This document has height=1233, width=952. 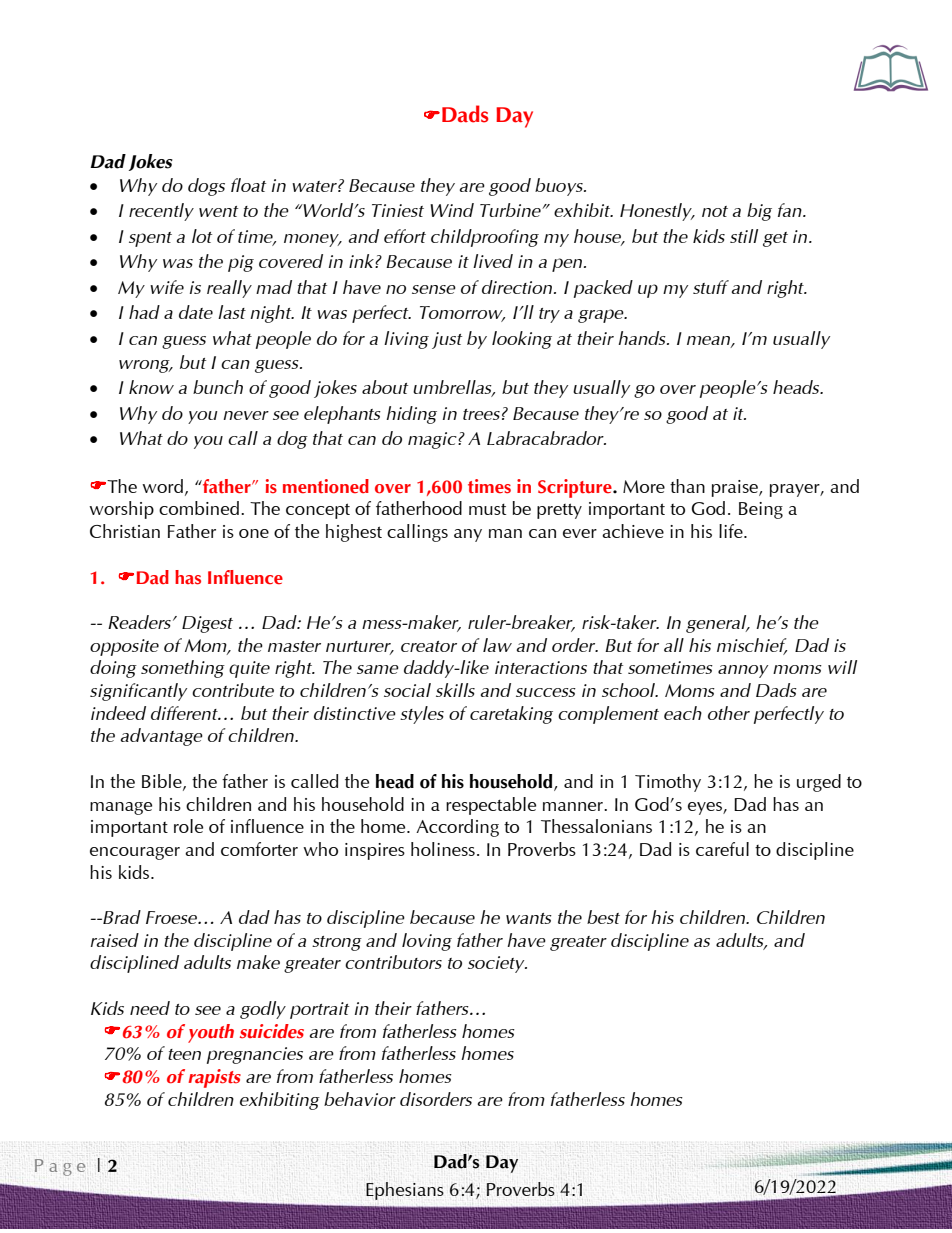 I want to click on went, so click(x=218, y=211).
